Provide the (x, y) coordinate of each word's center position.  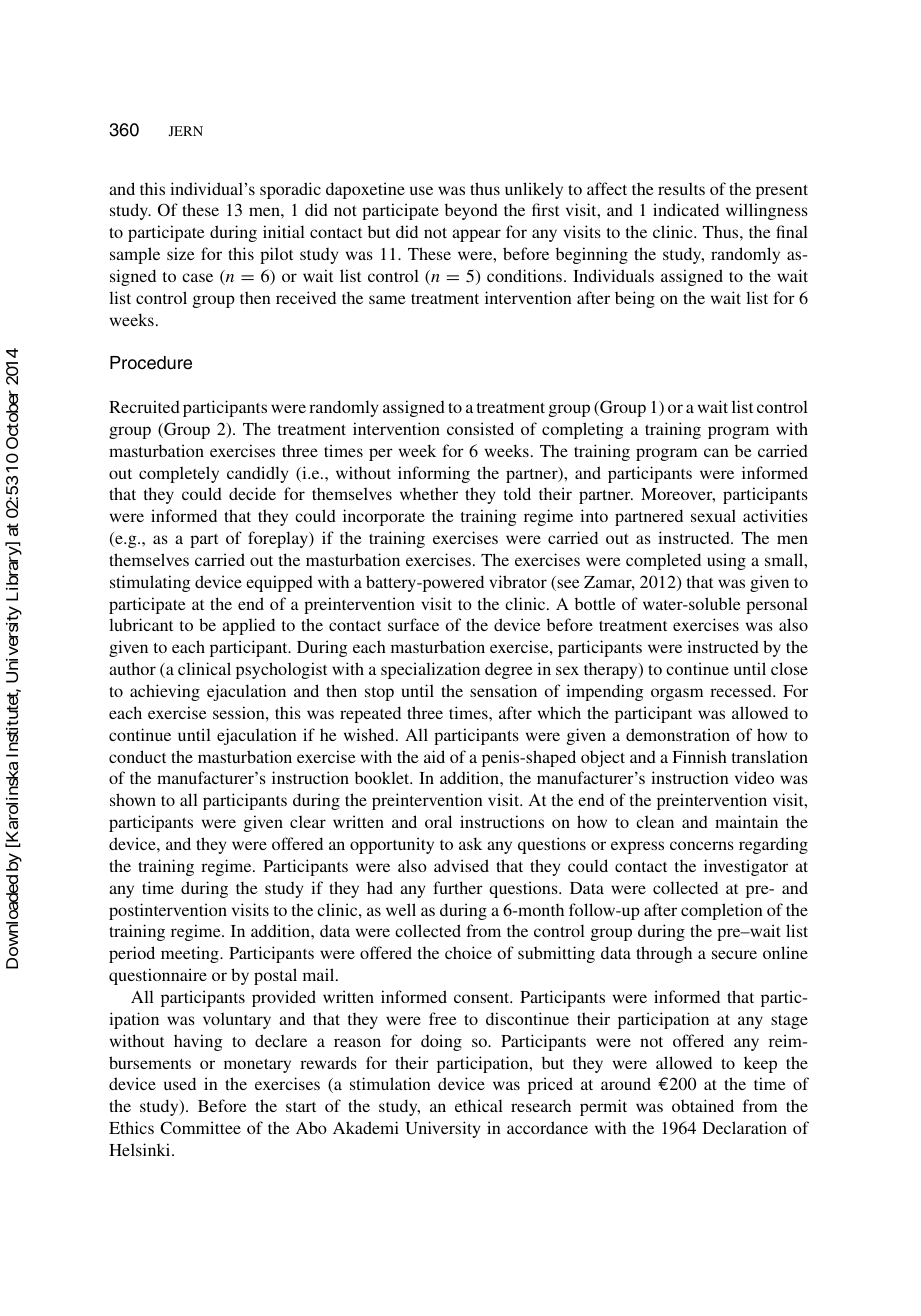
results (681, 188)
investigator (746, 867)
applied (248, 626)
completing (583, 430)
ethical (479, 1105)
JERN (186, 131)
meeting (191, 954)
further (458, 887)
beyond (471, 211)
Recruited (144, 406)
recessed (742, 691)
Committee (200, 1128)
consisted (480, 428)
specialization (430, 670)
